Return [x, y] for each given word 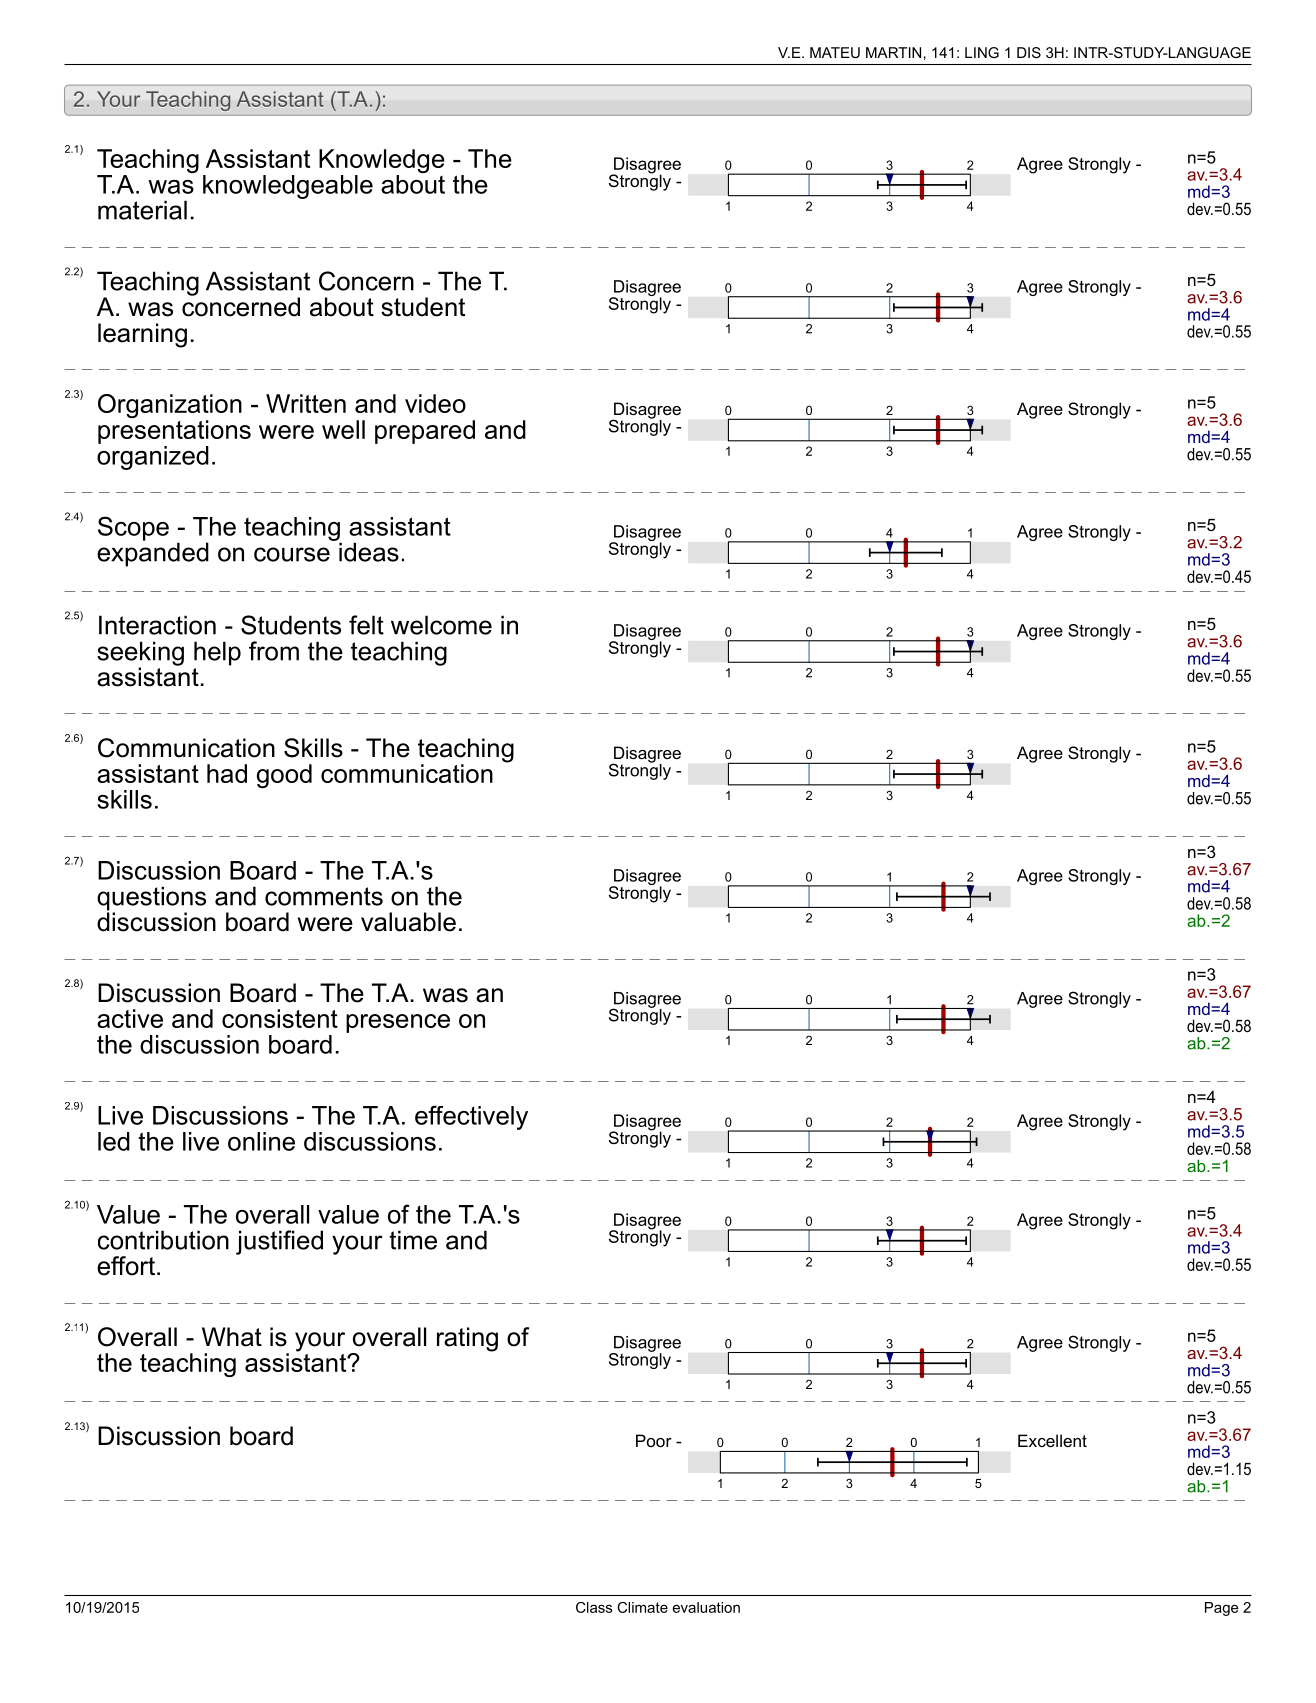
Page [1222, 1609]
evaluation [706, 1607]
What [232, 1337]
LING [982, 52]
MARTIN [893, 52]
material [142, 210]
